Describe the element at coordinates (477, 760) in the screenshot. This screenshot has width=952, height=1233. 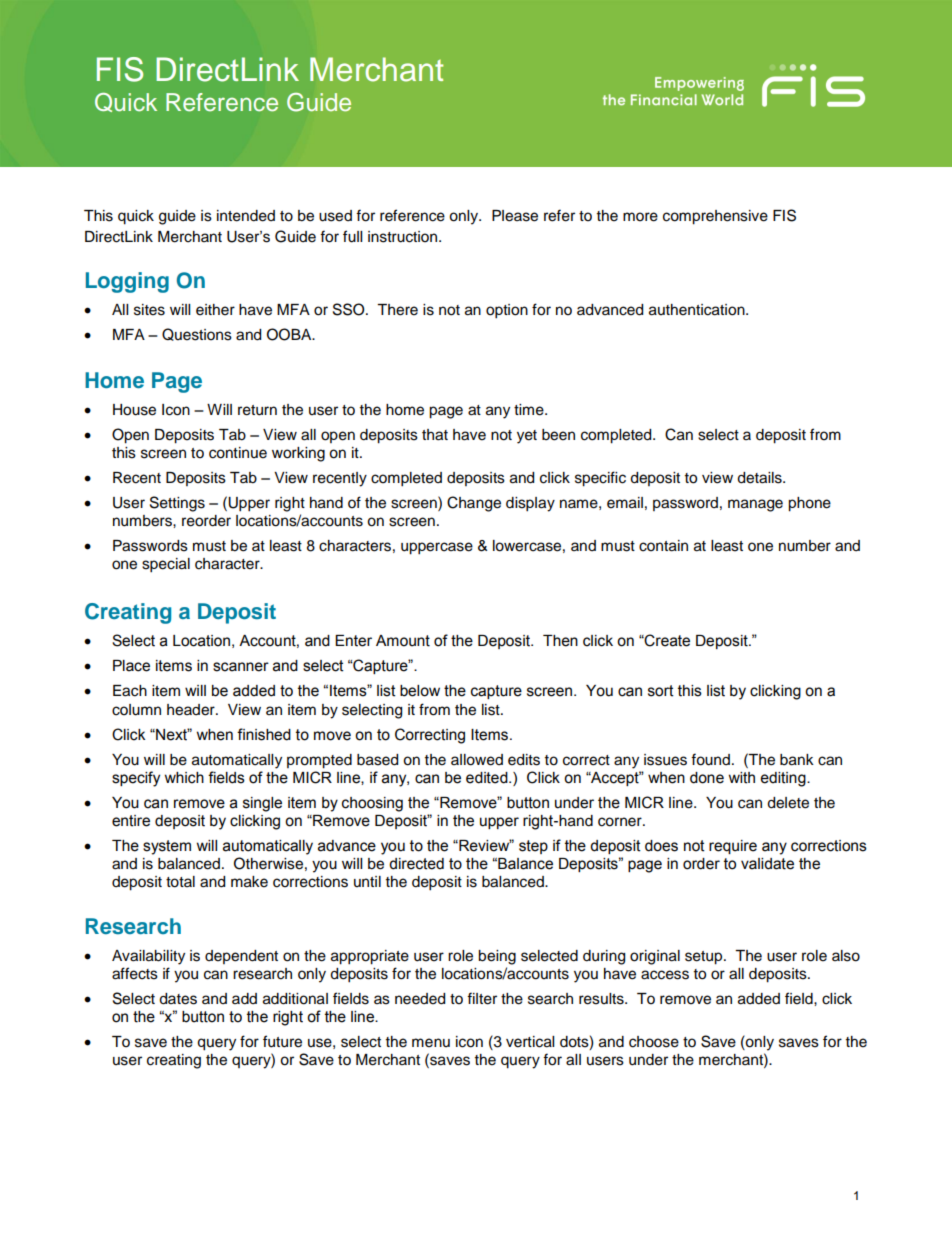
I see `allowed` at that location.
